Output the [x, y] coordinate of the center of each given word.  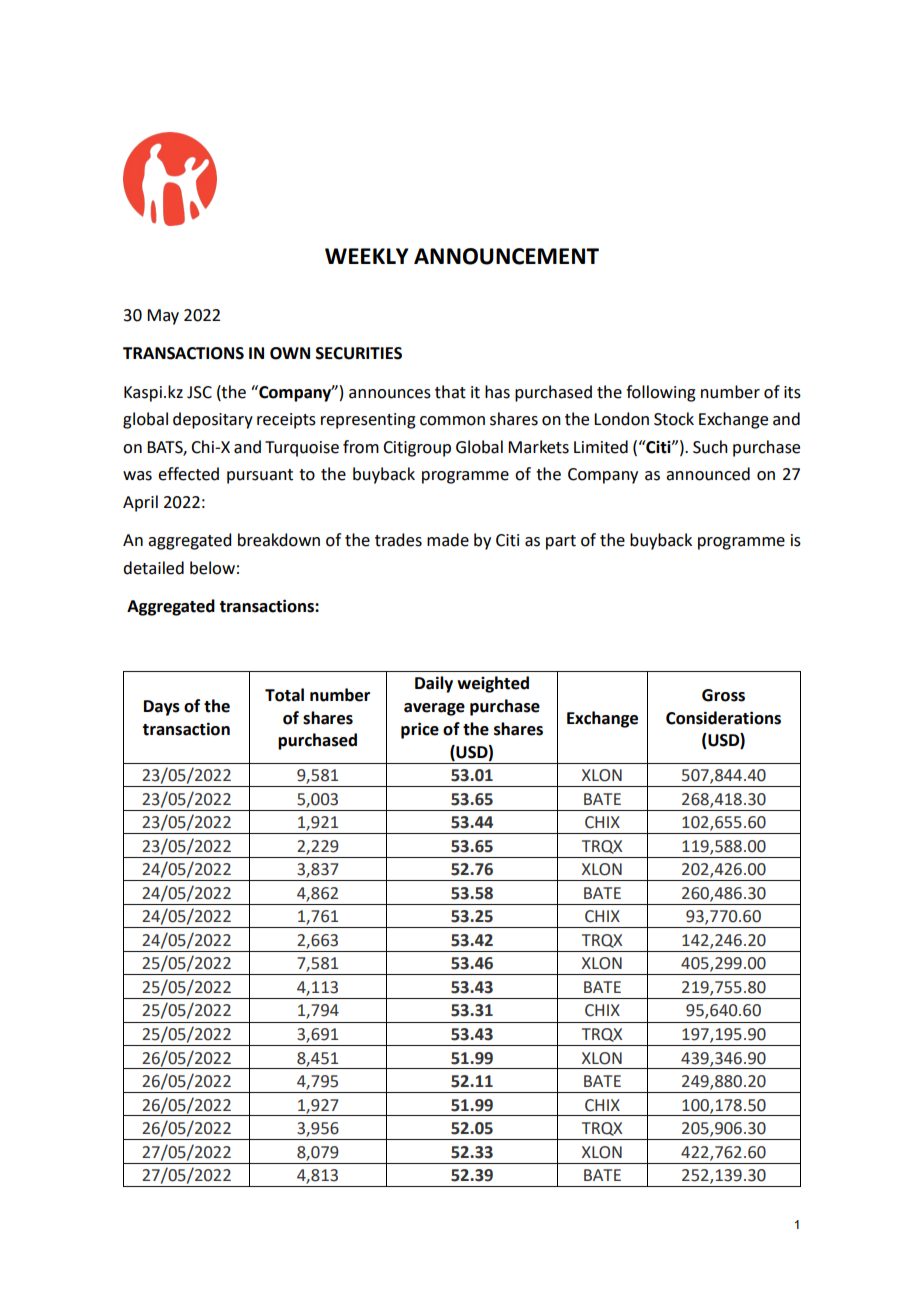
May [163, 317]
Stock [674, 419]
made [448, 540]
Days [162, 708]
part [561, 542]
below [212, 568]
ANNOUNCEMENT [506, 256]
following [661, 393]
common [452, 421]
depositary [213, 420]
